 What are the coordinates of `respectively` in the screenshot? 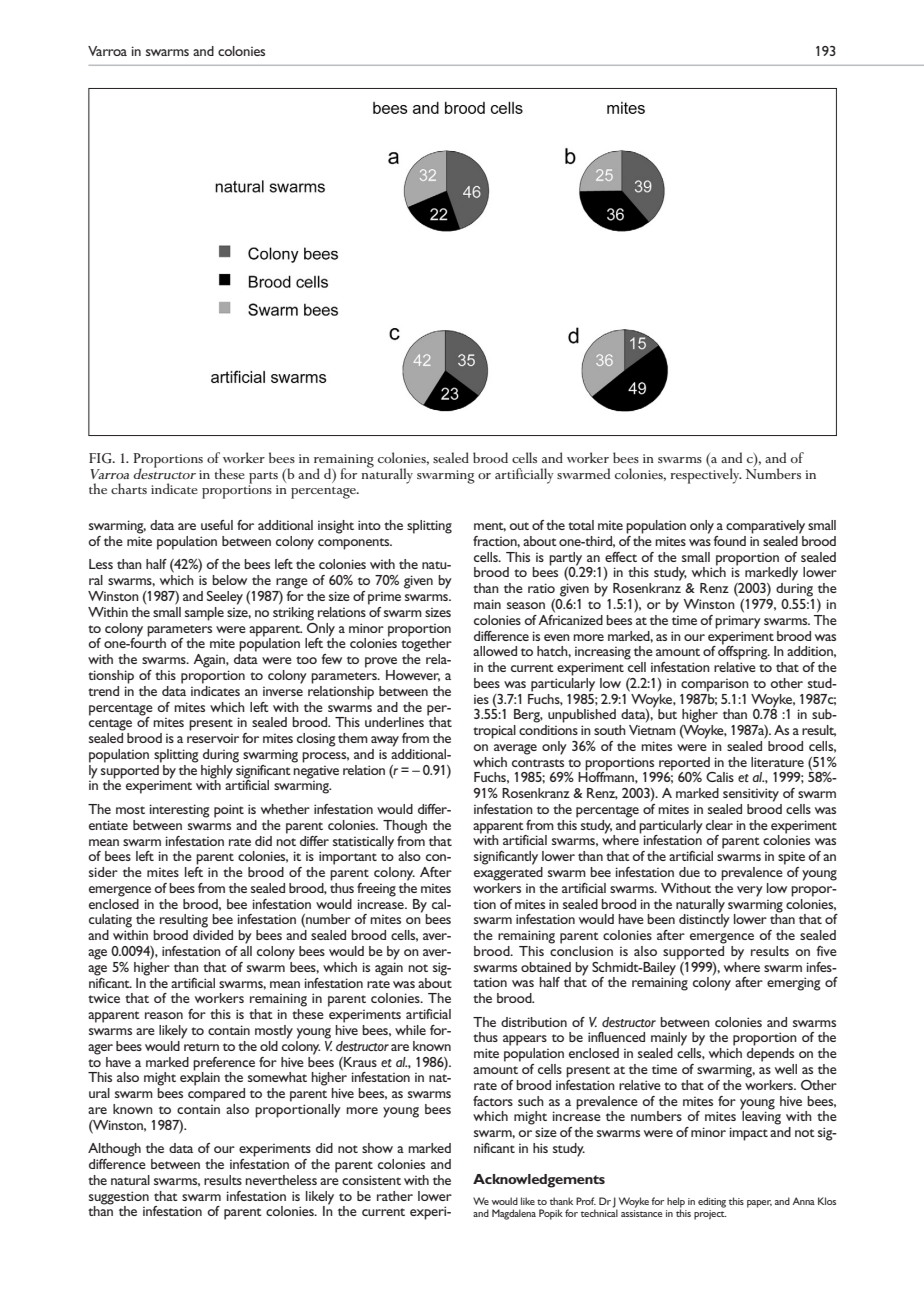 It's located at (706, 475).
